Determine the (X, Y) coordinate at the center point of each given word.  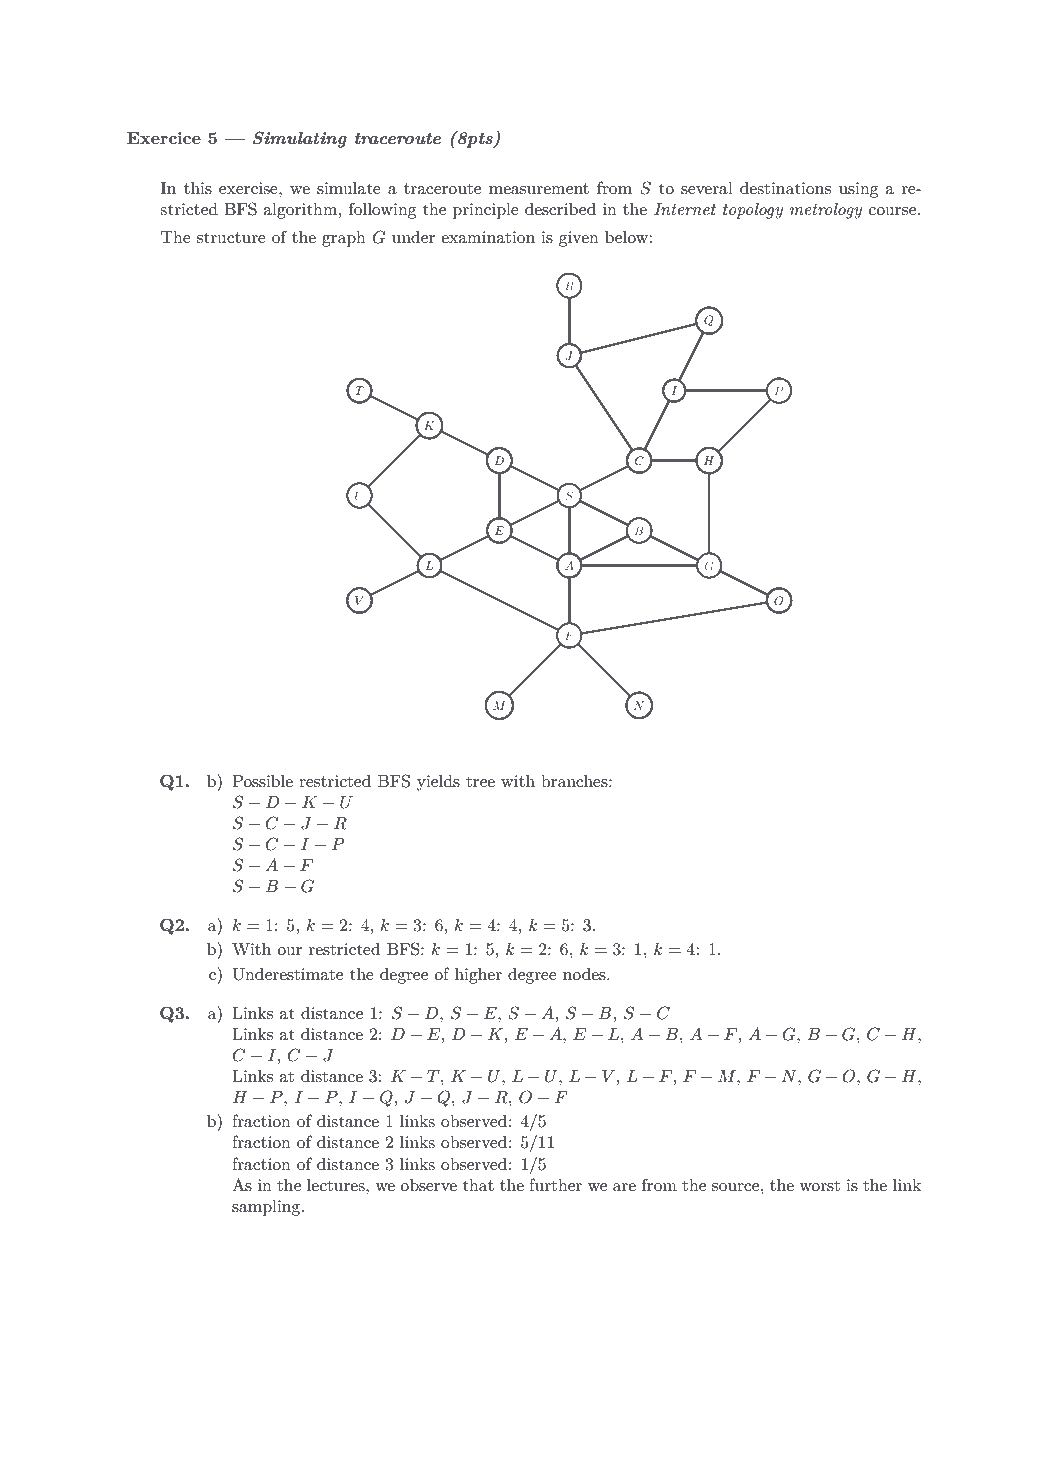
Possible (262, 781)
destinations (785, 188)
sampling (267, 1208)
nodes (585, 974)
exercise (249, 188)
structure (231, 237)
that (478, 1185)
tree (480, 781)
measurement (539, 188)
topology (753, 211)
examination (488, 237)
